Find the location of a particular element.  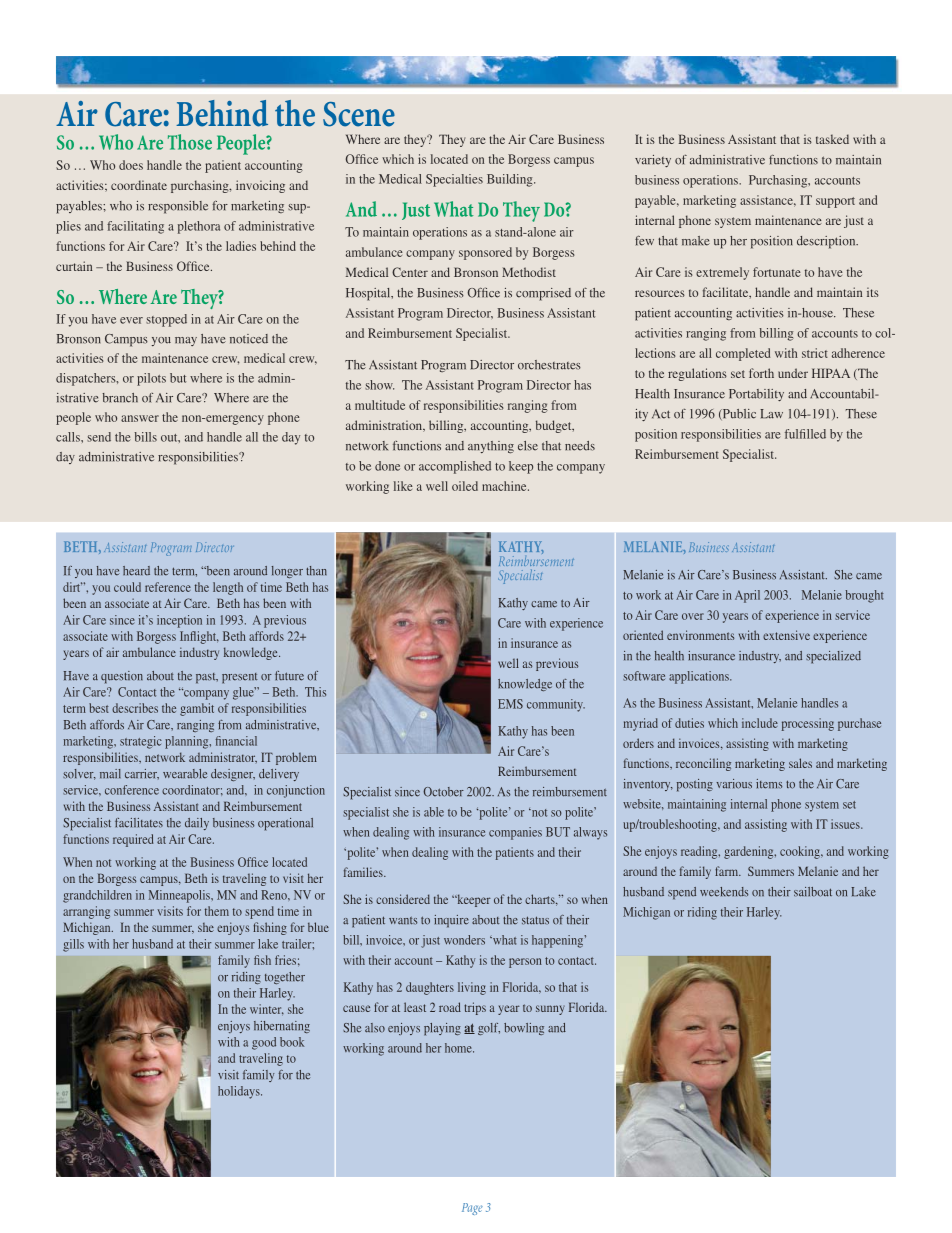

companies is located at coordinates (515, 833).
